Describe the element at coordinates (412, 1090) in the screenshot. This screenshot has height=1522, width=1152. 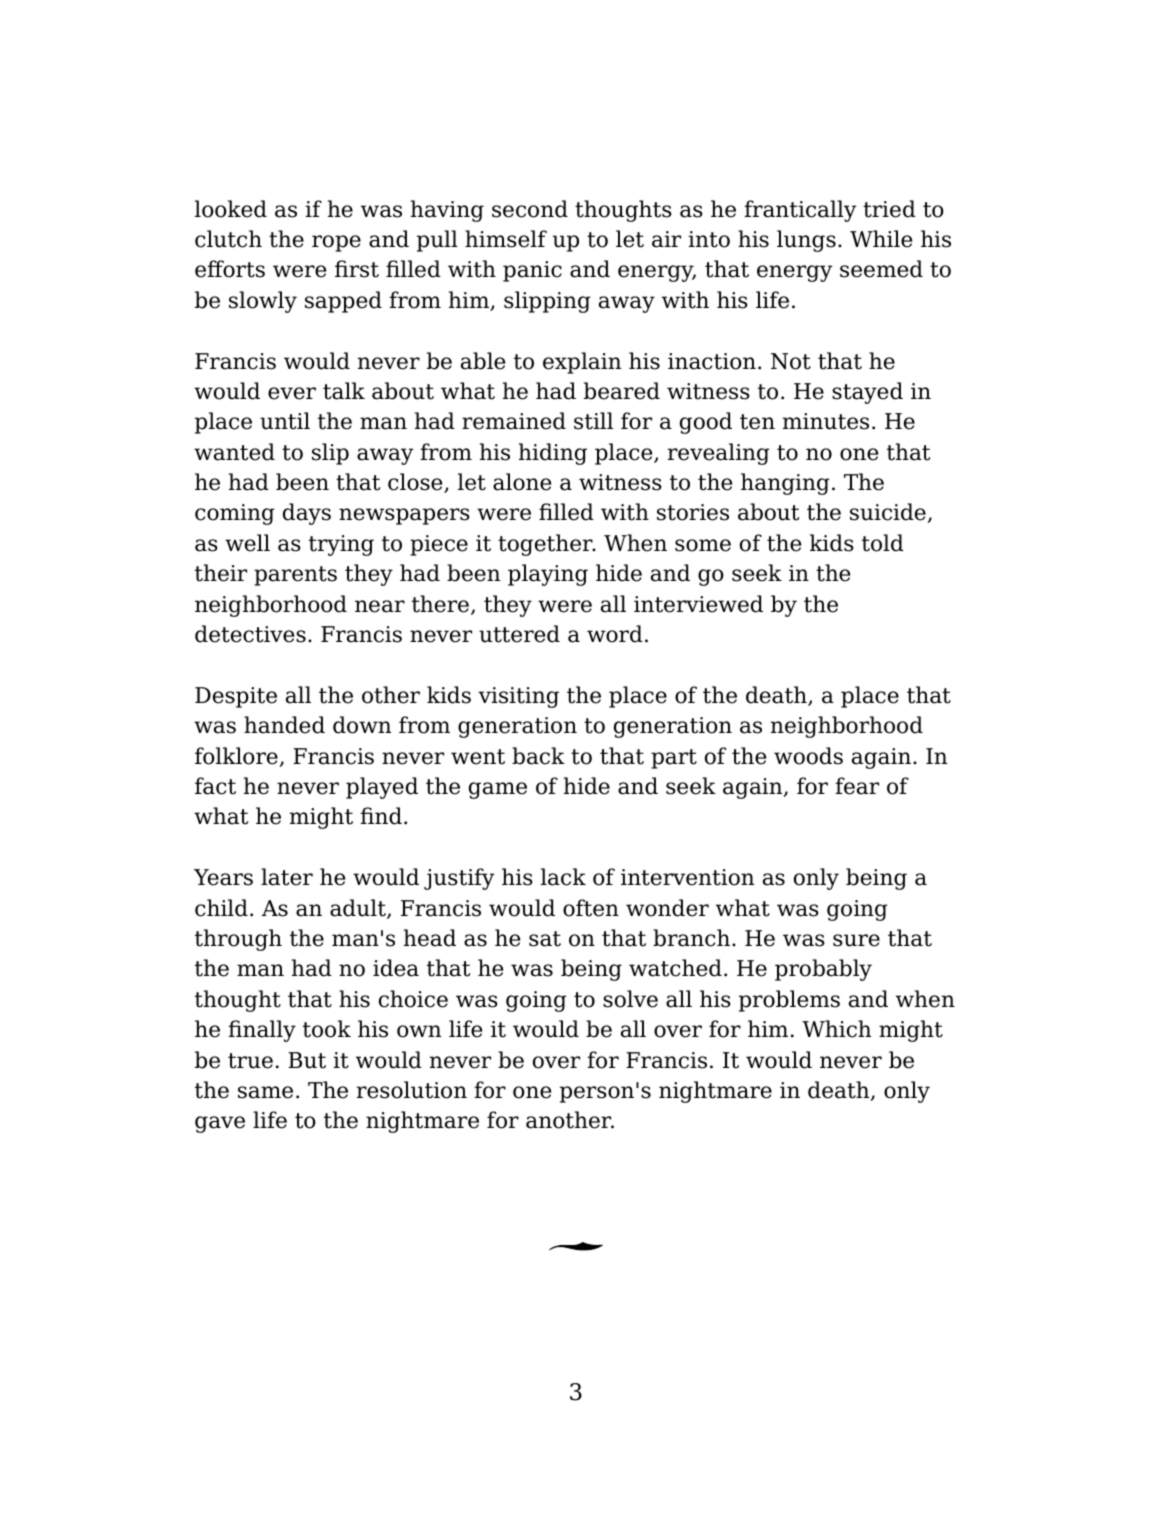
I see `resolution` at that location.
